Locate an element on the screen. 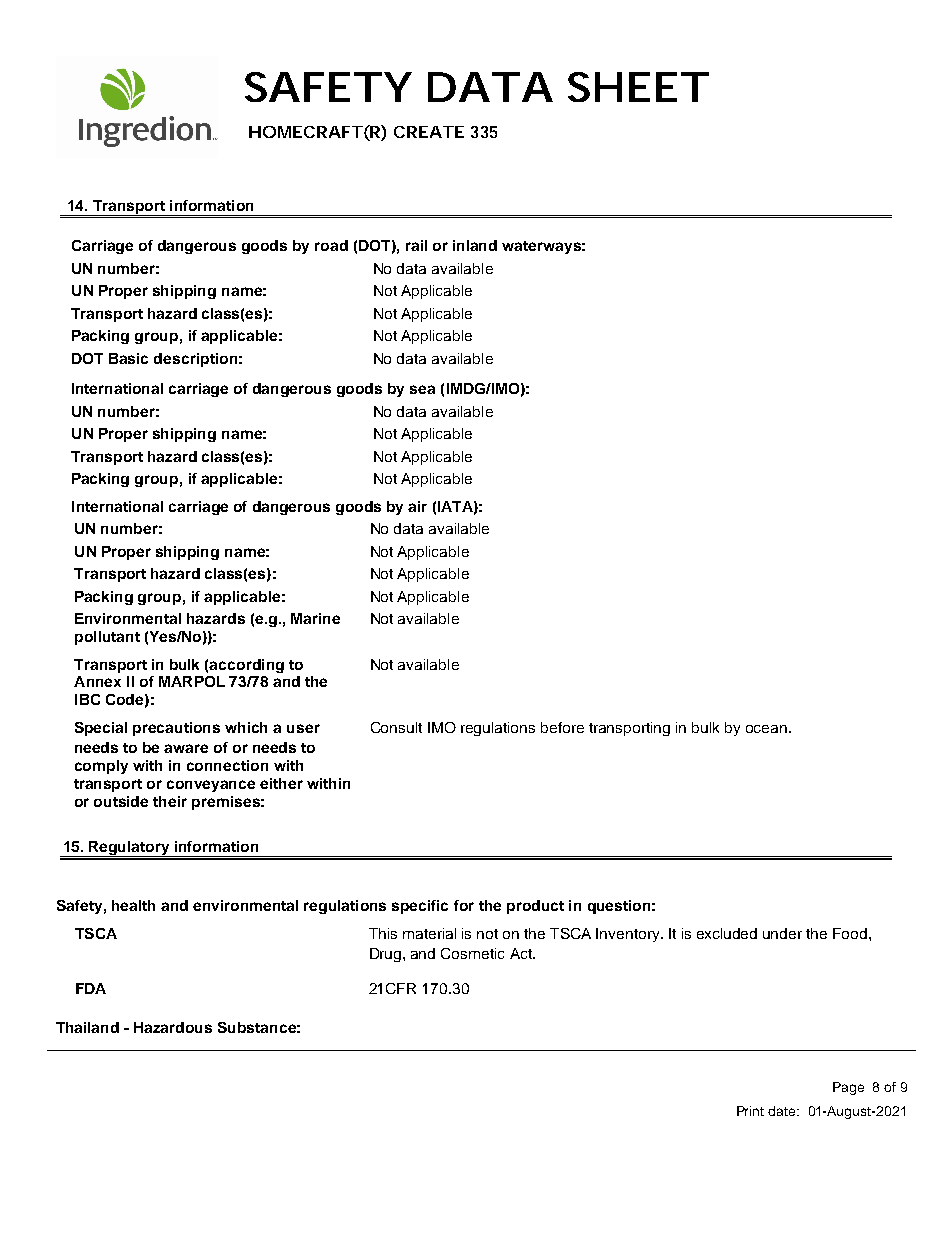 Image resolution: width=952 pixels, height=1233 pixels. Thailand is located at coordinates (87, 1027).
